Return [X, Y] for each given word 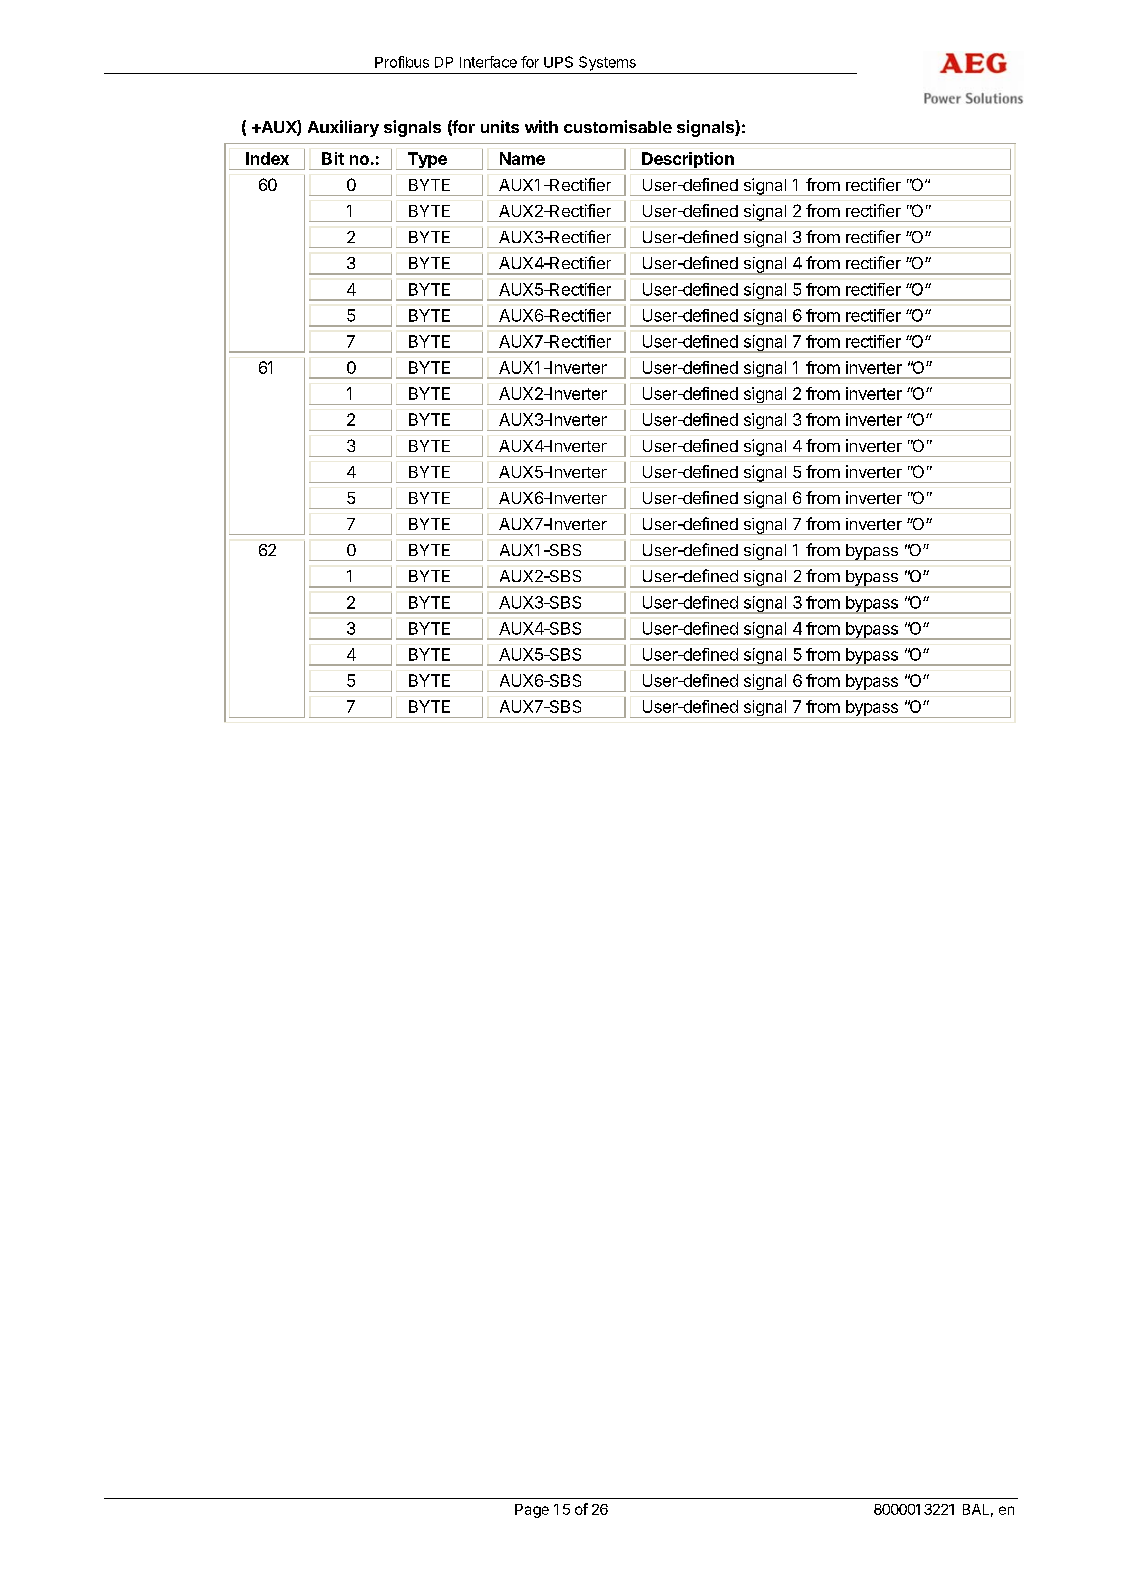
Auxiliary [343, 128]
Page [532, 1511]
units [500, 126]
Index [267, 158]
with [541, 126]
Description [688, 161]
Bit [333, 158]
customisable [618, 126]
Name [522, 158]
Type [427, 161]
